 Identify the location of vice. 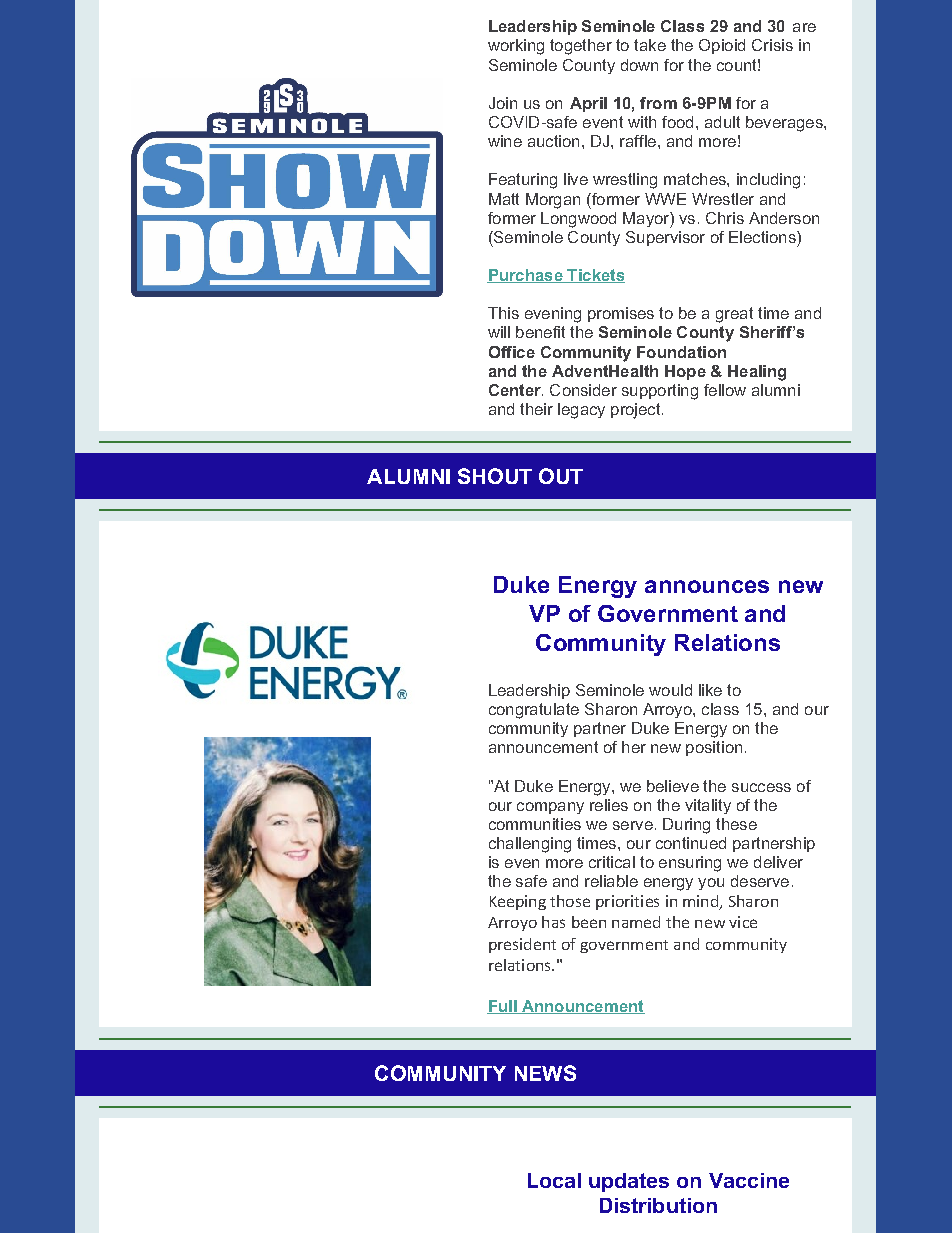
(743, 922).
